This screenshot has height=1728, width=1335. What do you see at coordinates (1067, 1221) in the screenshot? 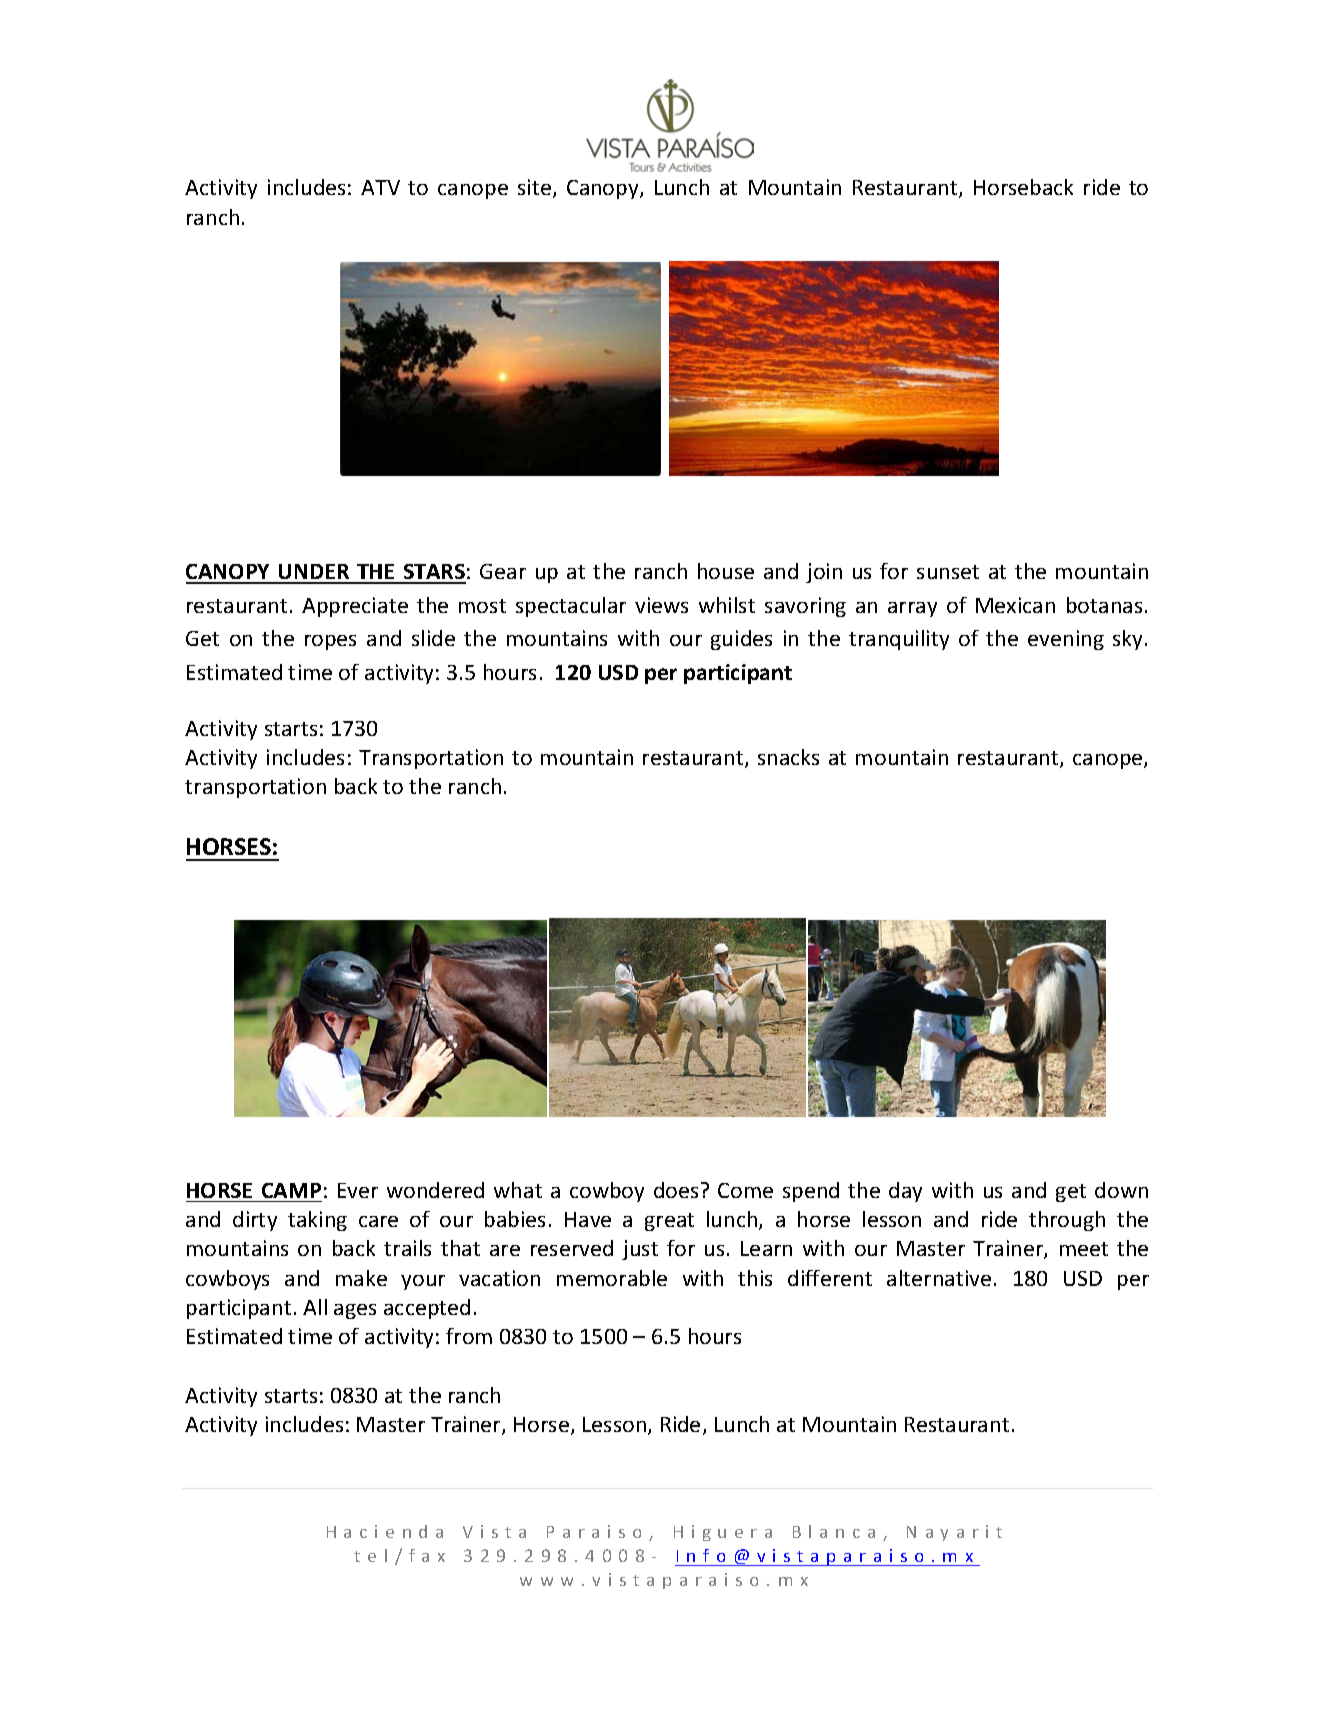
I see `through` at bounding box center [1067, 1221].
